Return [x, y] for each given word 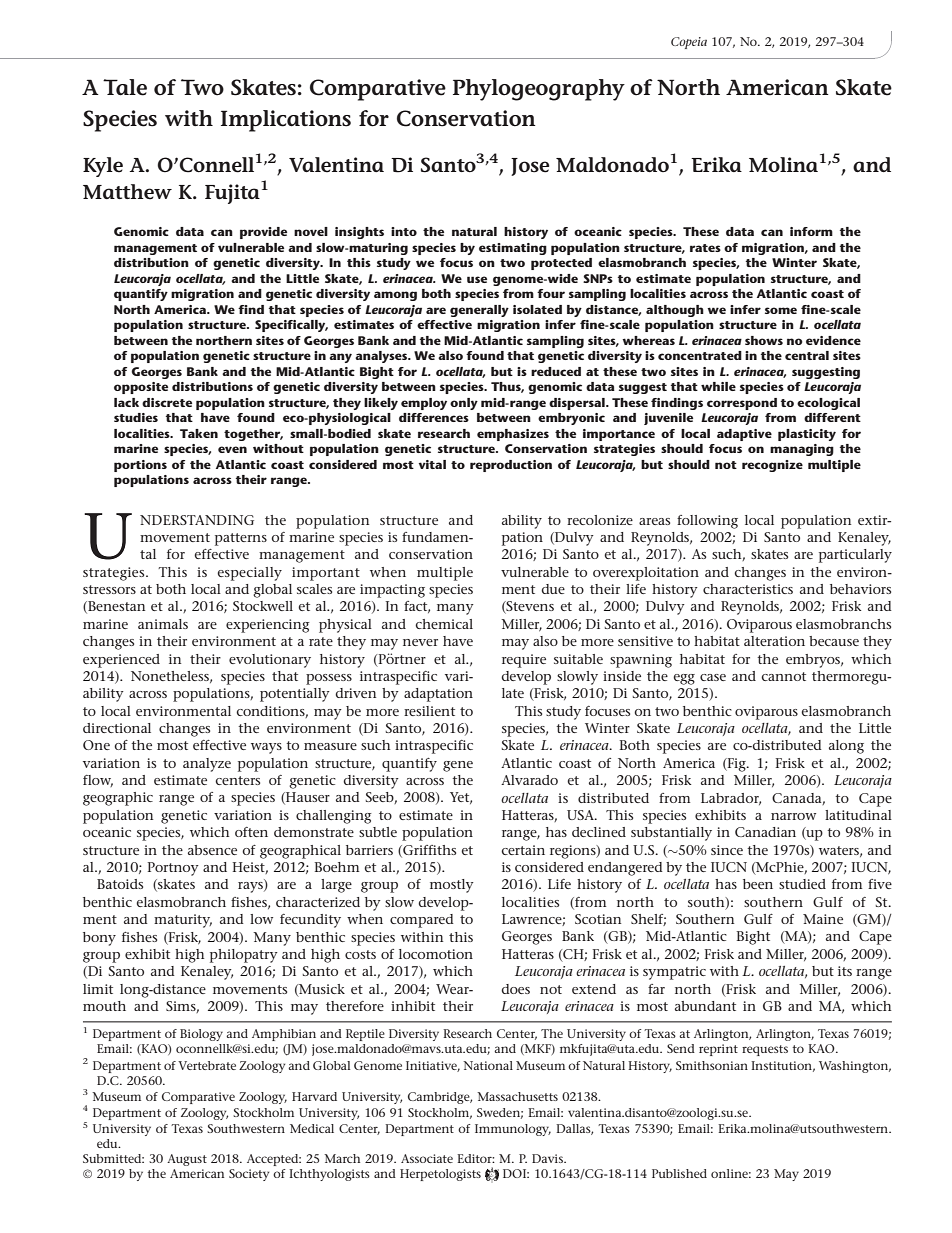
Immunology [513, 1130]
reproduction [511, 466]
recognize [772, 466]
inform [811, 231]
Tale [125, 87]
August [187, 1160]
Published [679, 1173]
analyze [207, 765]
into [404, 231]
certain [523, 850]
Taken [199, 433]
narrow [793, 816]
